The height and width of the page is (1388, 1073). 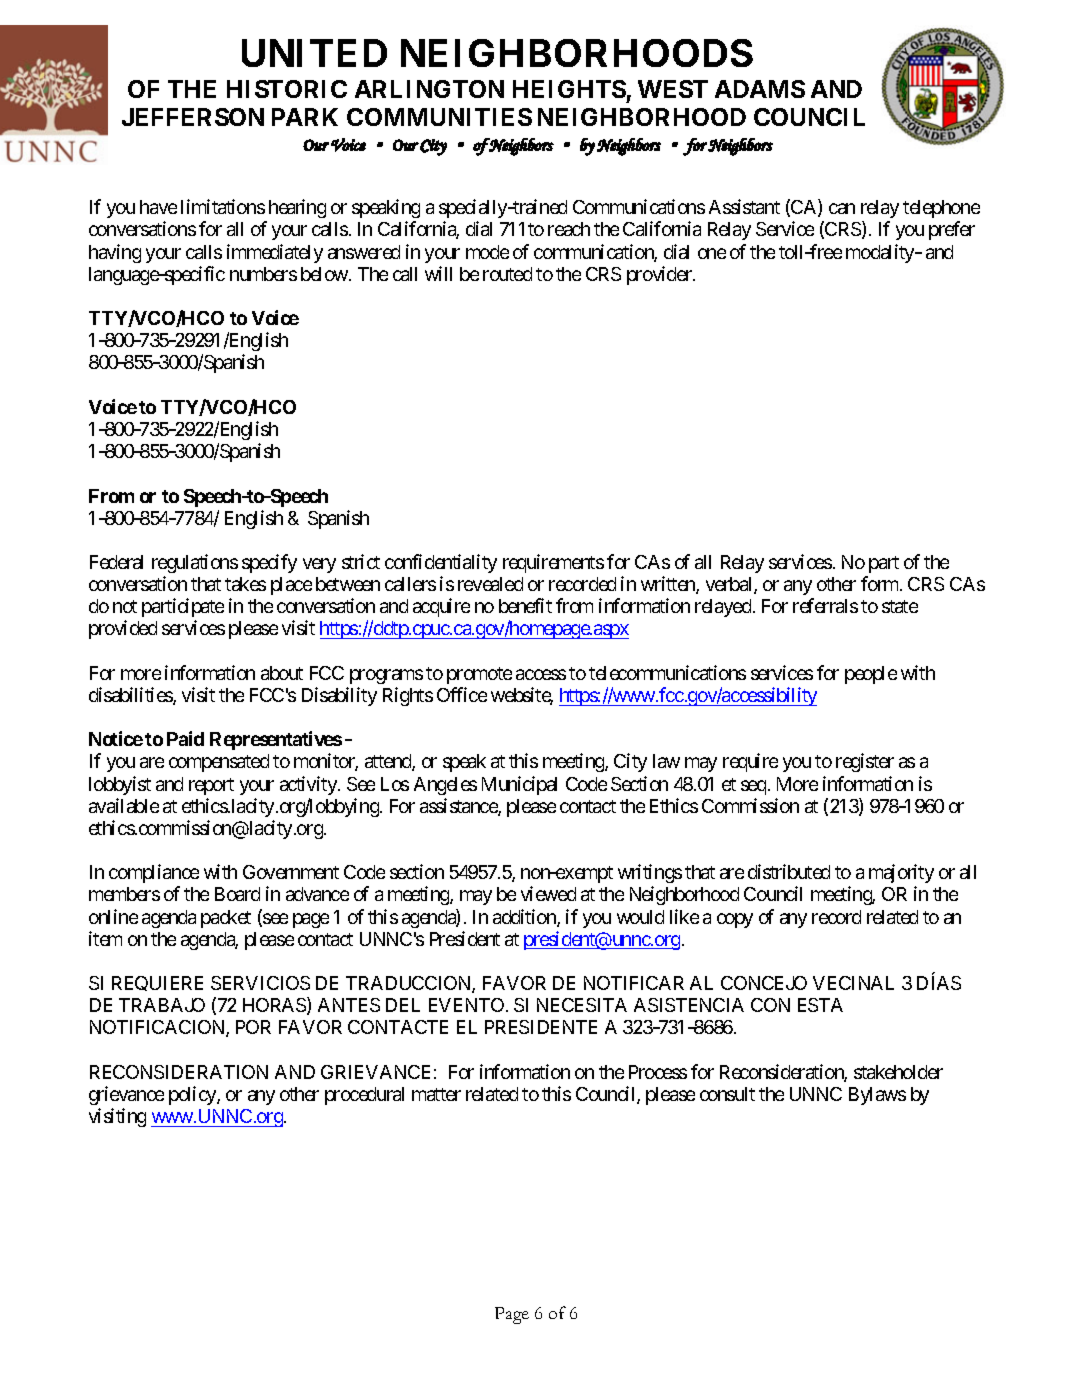 What do you see at coordinates (436, 1094) in the page?
I see `matter` at bounding box center [436, 1094].
